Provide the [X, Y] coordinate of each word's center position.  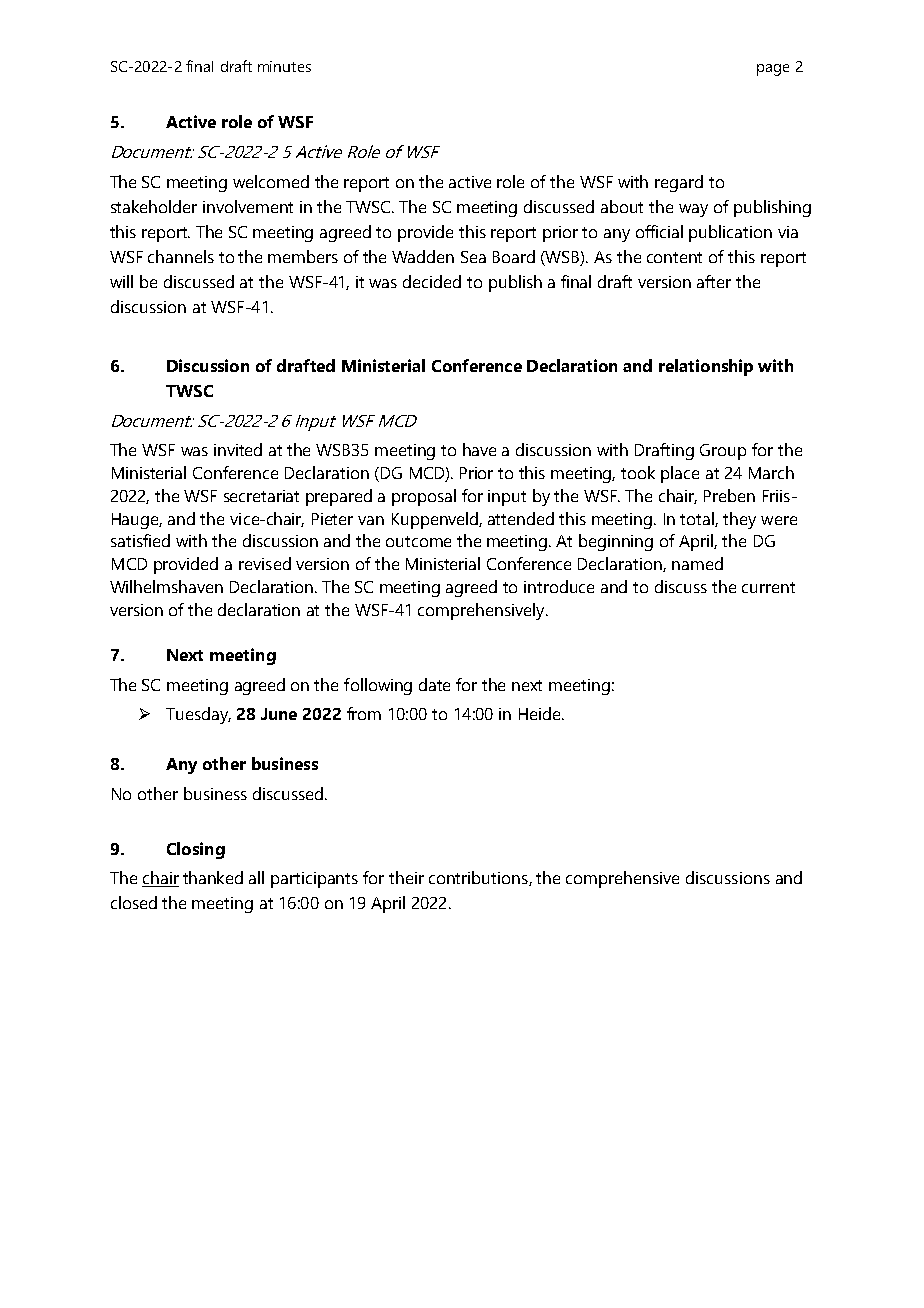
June [279, 714]
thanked [213, 877]
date [434, 684]
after [714, 281]
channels [181, 256]
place [680, 474]
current [768, 587]
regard [679, 183]
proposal [424, 497]
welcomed [271, 181]
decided [432, 281]
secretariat [261, 496]
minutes [284, 66]
